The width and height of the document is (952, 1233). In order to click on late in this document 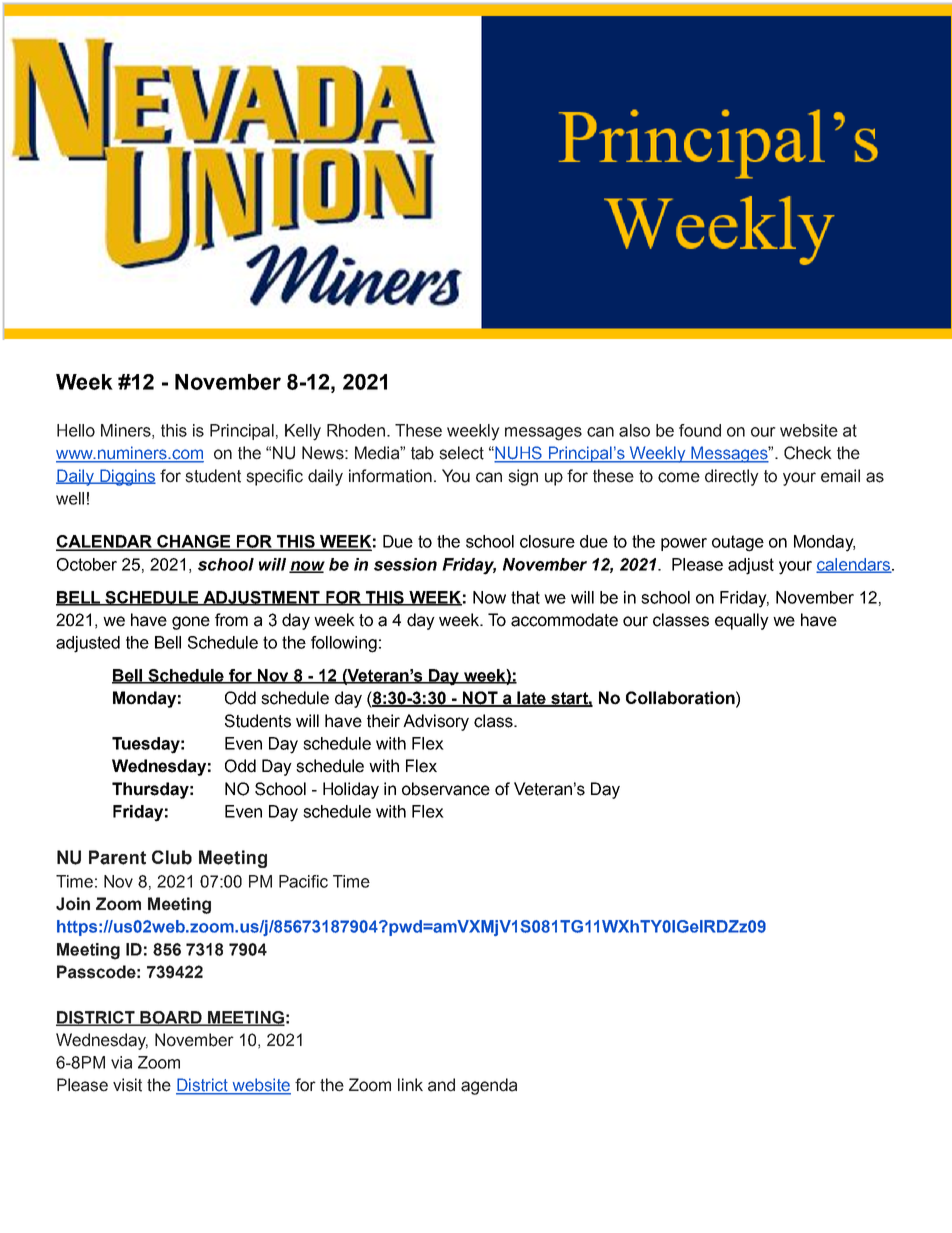, I will do `click(531, 699)`.
